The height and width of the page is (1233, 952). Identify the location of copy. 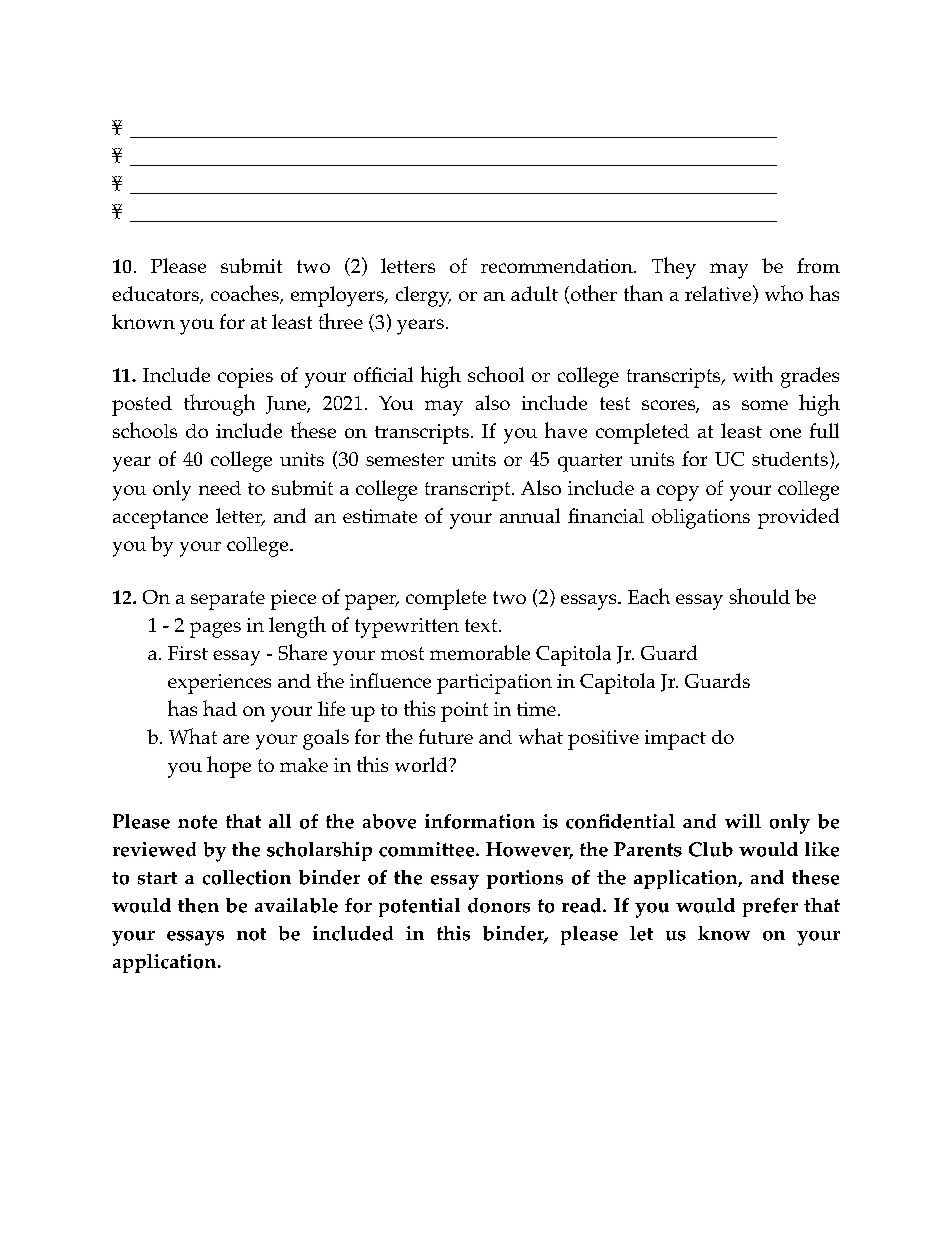
(678, 493).
